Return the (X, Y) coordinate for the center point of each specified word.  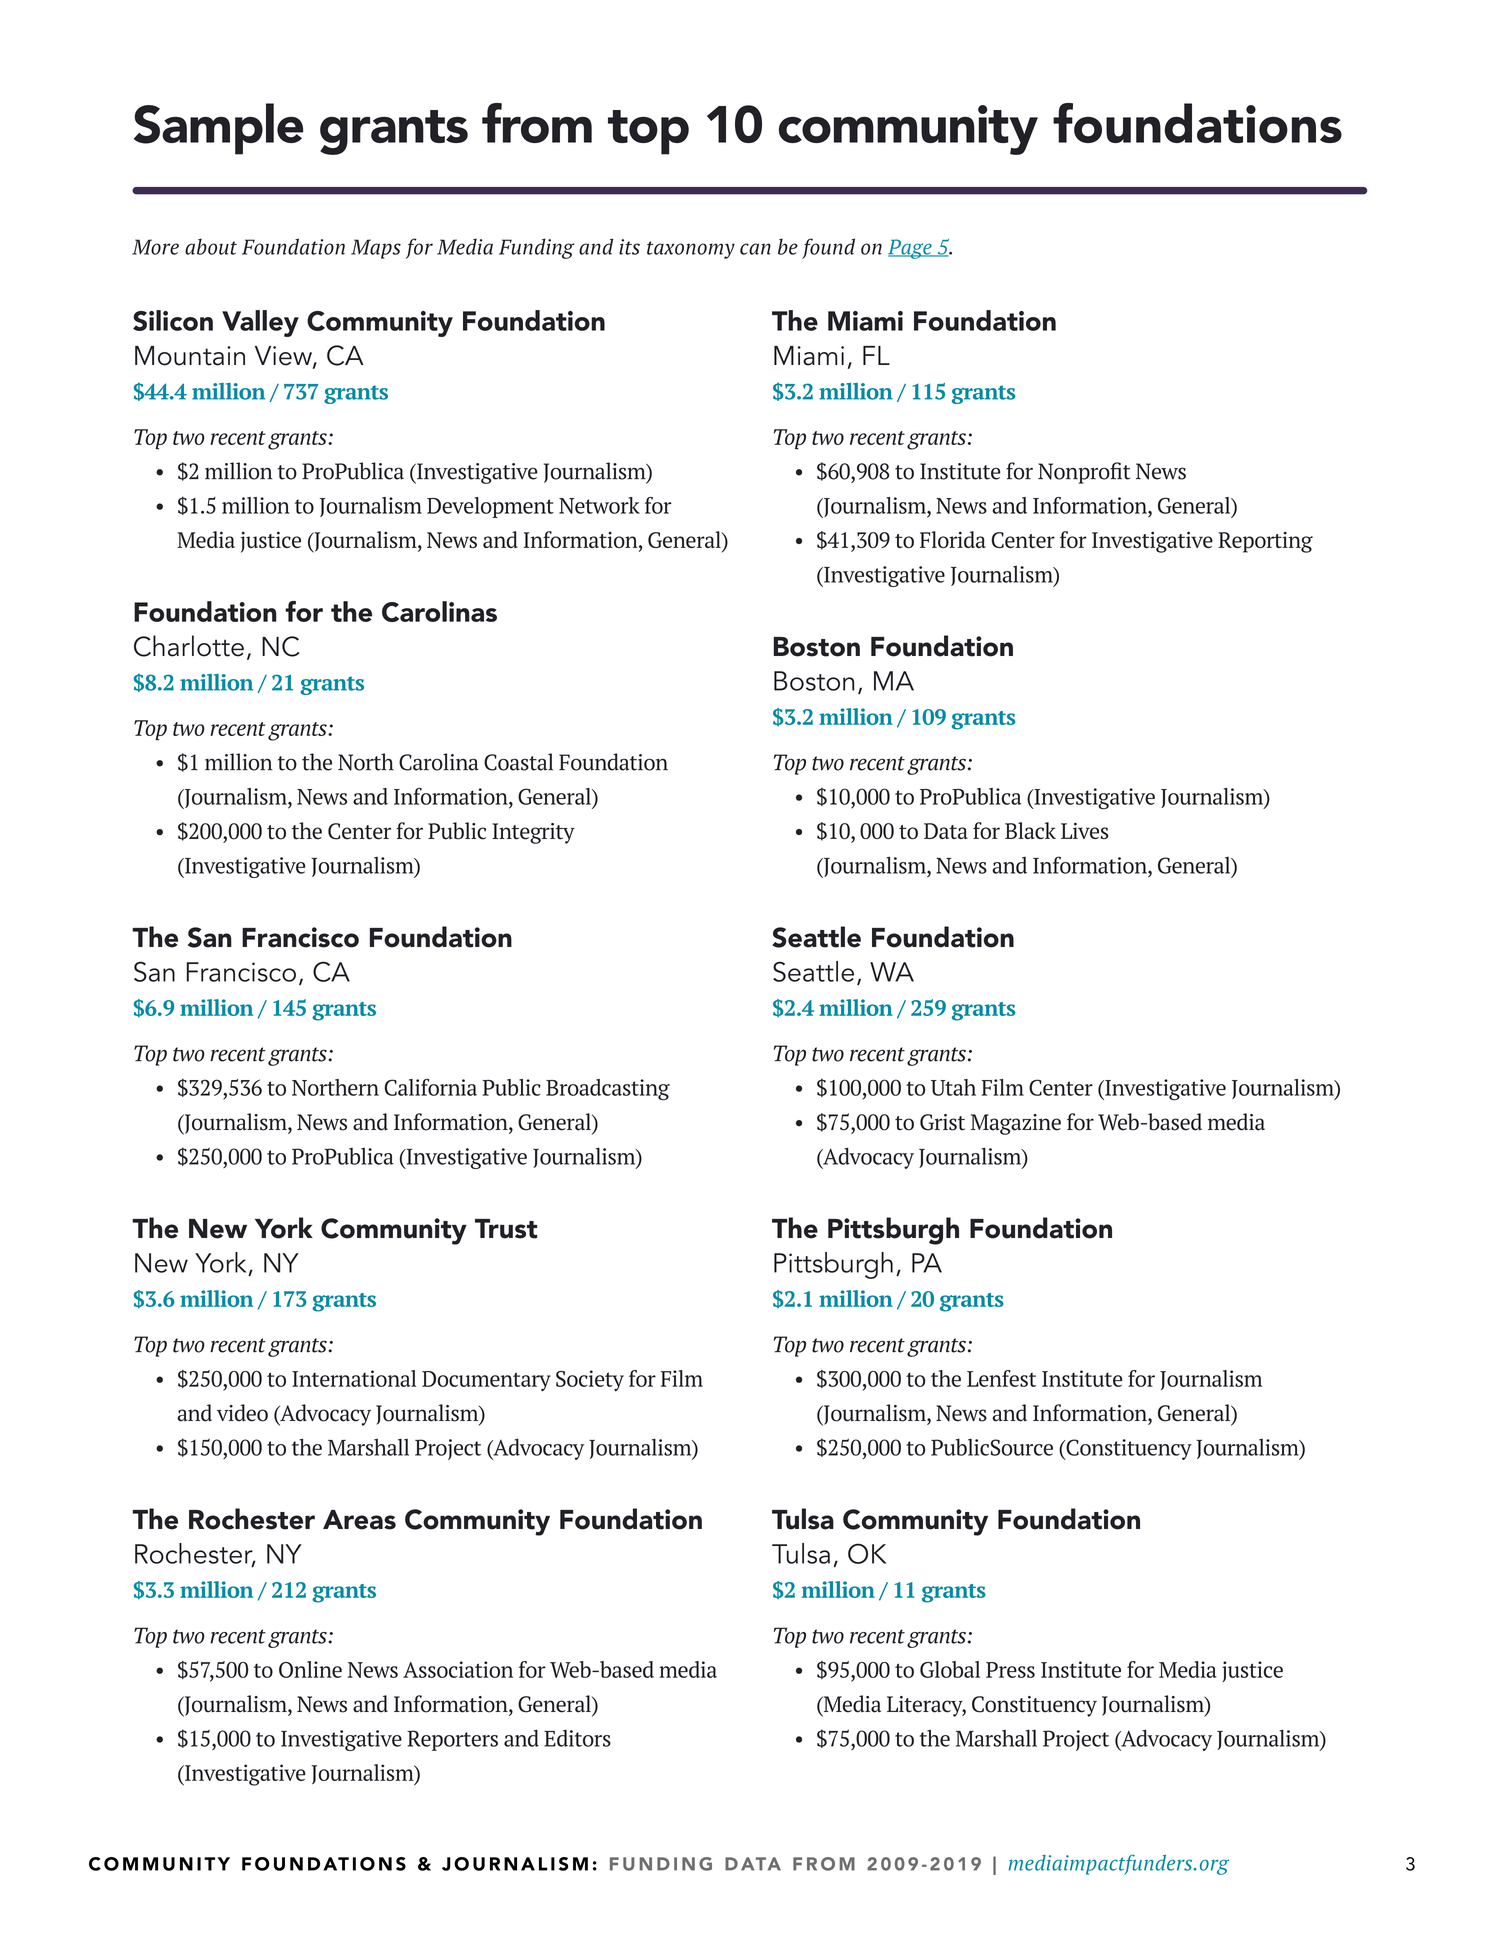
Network (599, 505)
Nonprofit (1084, 473)
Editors (577, 1738)
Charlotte (189, 646)
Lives (1085, 830)
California (430, 1087)
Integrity (533, 833)
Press (1010, 1670)
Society (590, 1381)
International (354, 1378)
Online (310, 1669)
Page (911, 249)
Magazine (1016, 1124)
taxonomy (691, 250)
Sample (218, 129)
